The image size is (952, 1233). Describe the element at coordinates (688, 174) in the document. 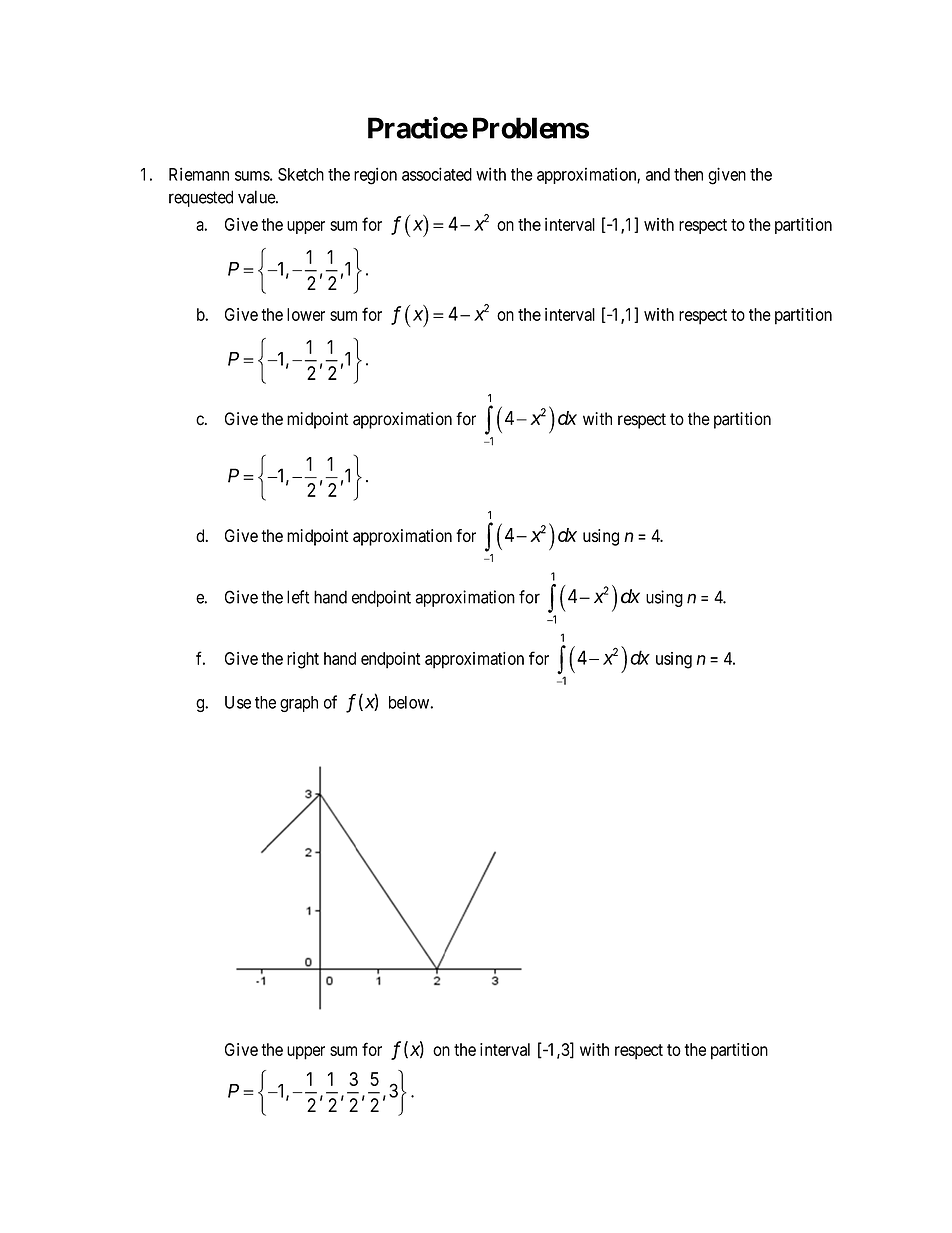

I see `then` at that location.
